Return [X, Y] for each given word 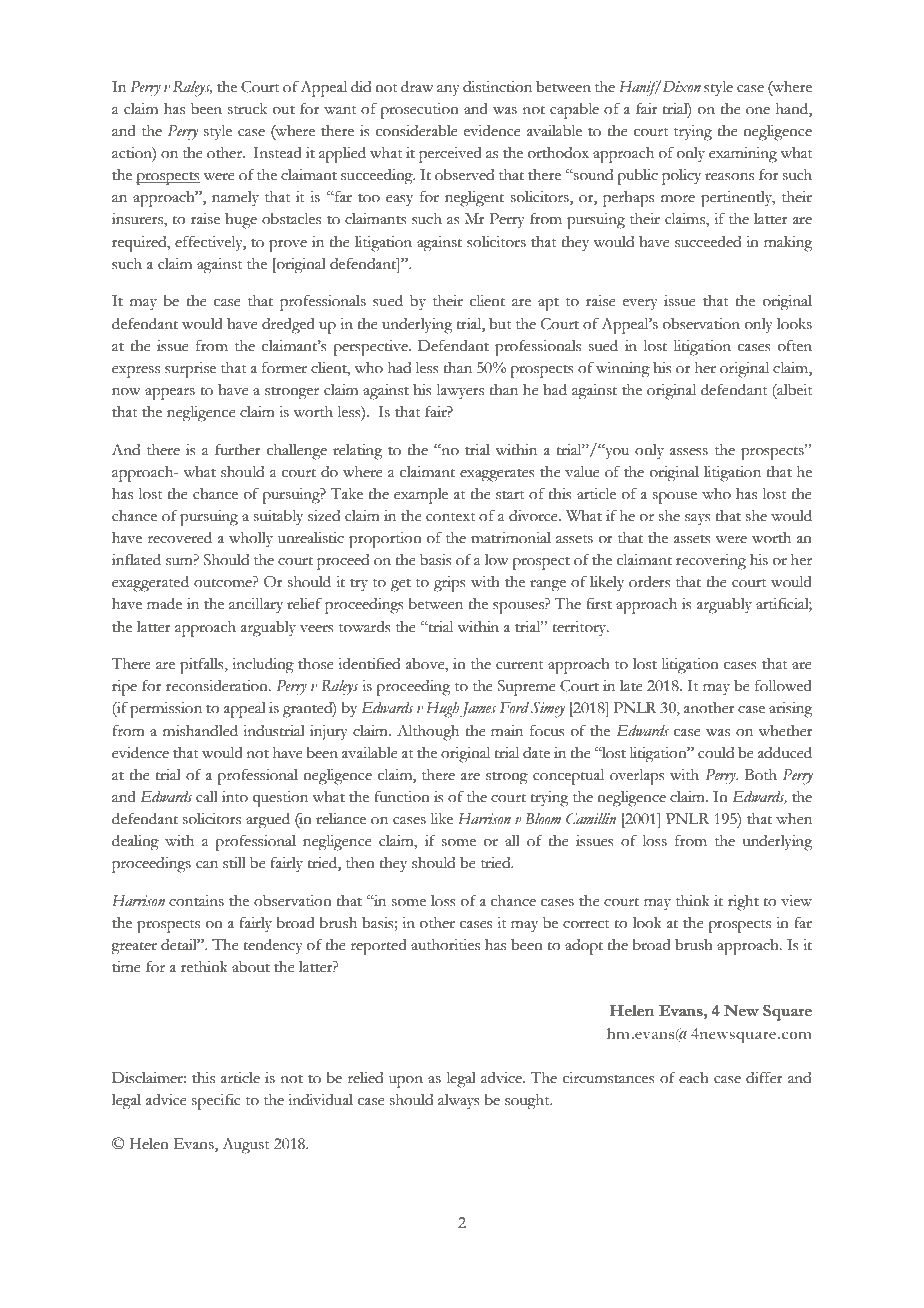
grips [450, 584]
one [758, 111]
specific [216, 1101]
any [448, 91]
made [164, 604]
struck [247, 109]
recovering [711, 562]
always [459, 1101]
